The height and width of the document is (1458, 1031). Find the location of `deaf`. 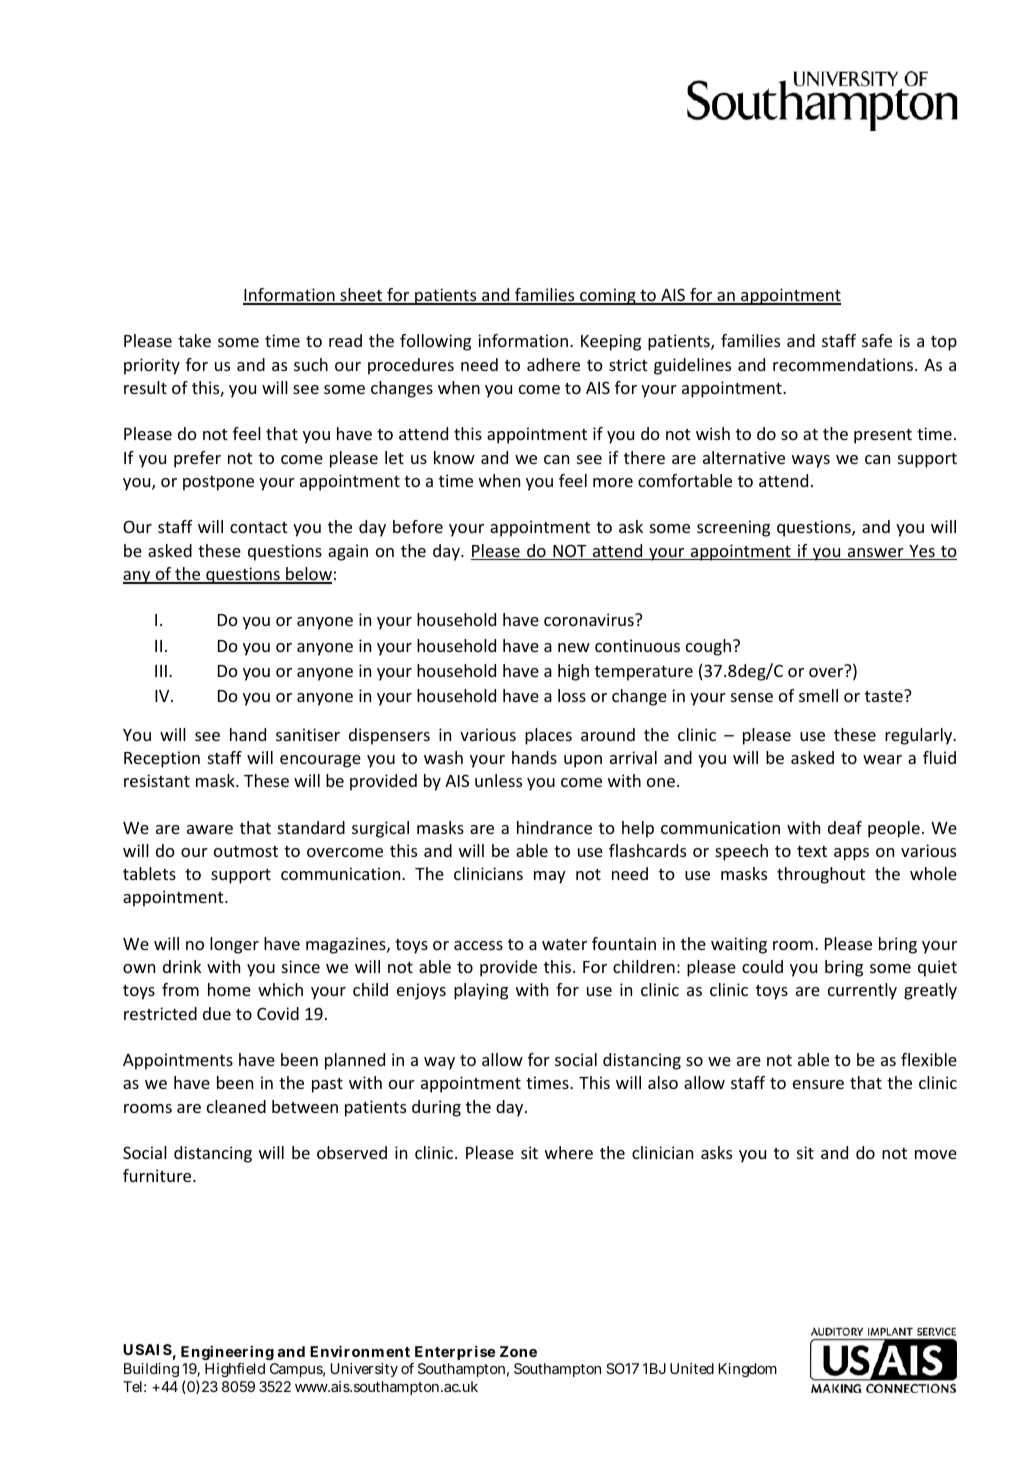

deaf is located at coordinates (845, 827).
